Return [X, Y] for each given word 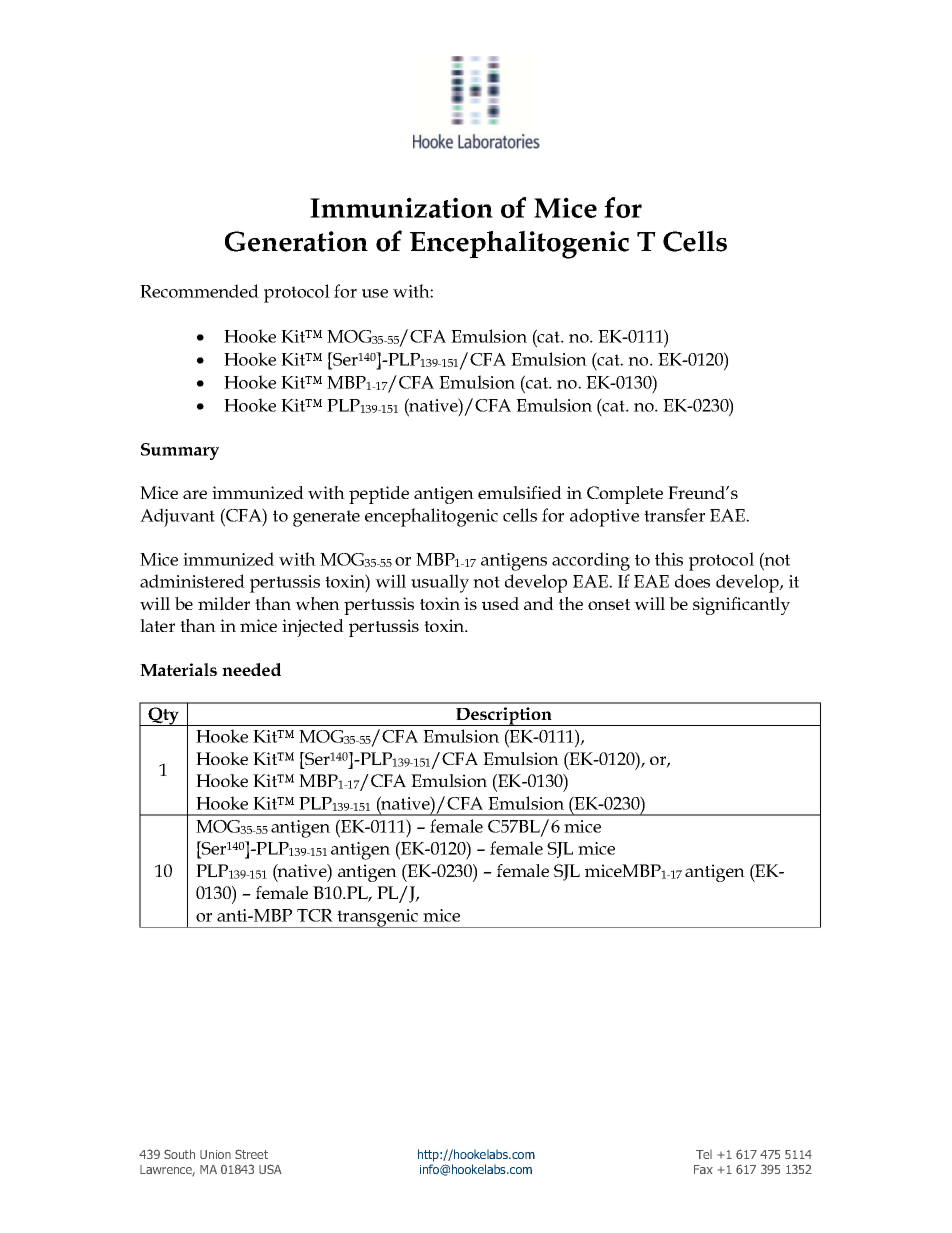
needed [251, 669]
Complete [625, 495]
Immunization [401, 207]
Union [215, 1154]
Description [504, 716]
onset [609, 604]
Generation [296, 241]
